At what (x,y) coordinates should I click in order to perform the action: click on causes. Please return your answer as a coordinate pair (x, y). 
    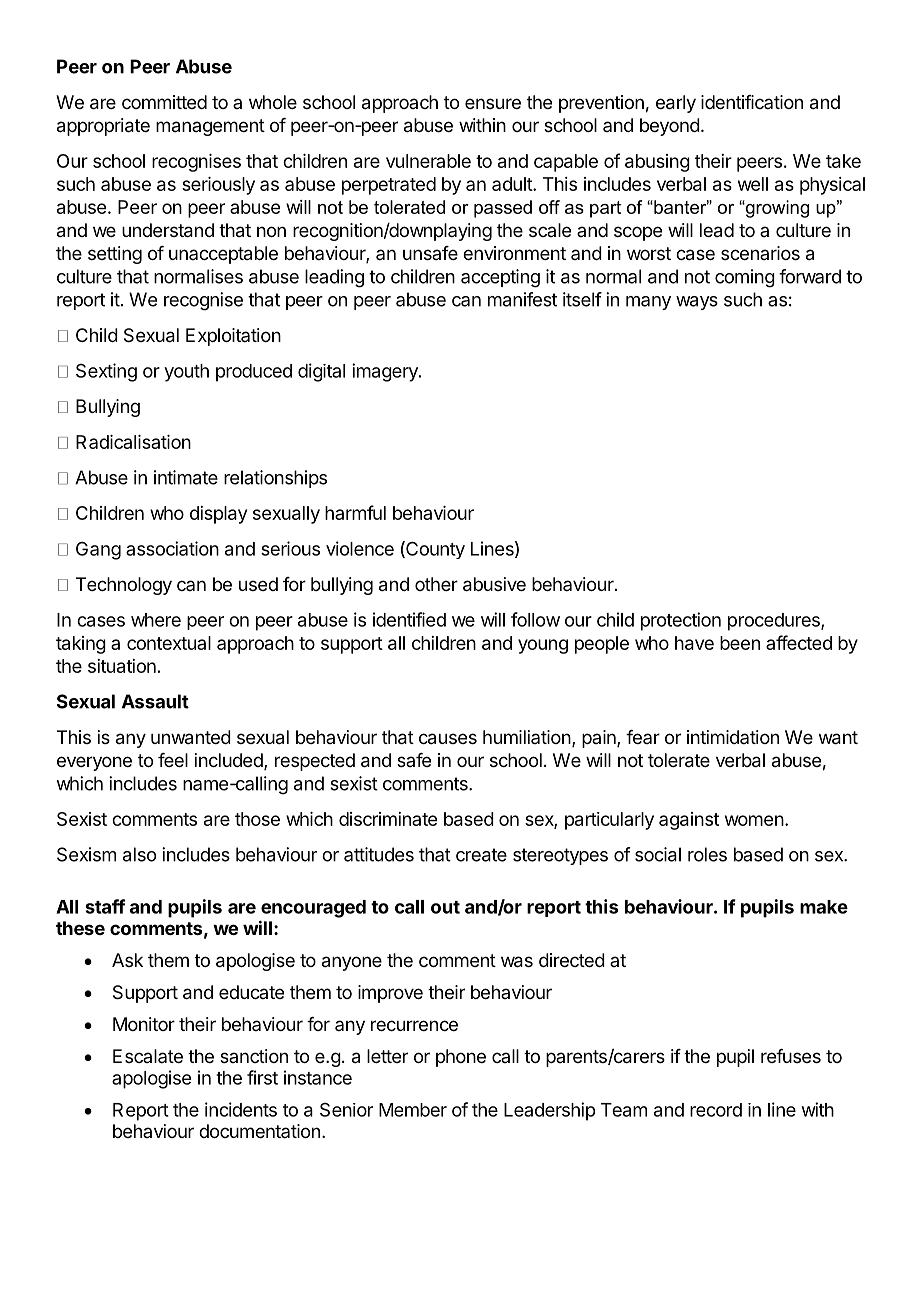
    Looking at the image, I should click on (448, 739).
